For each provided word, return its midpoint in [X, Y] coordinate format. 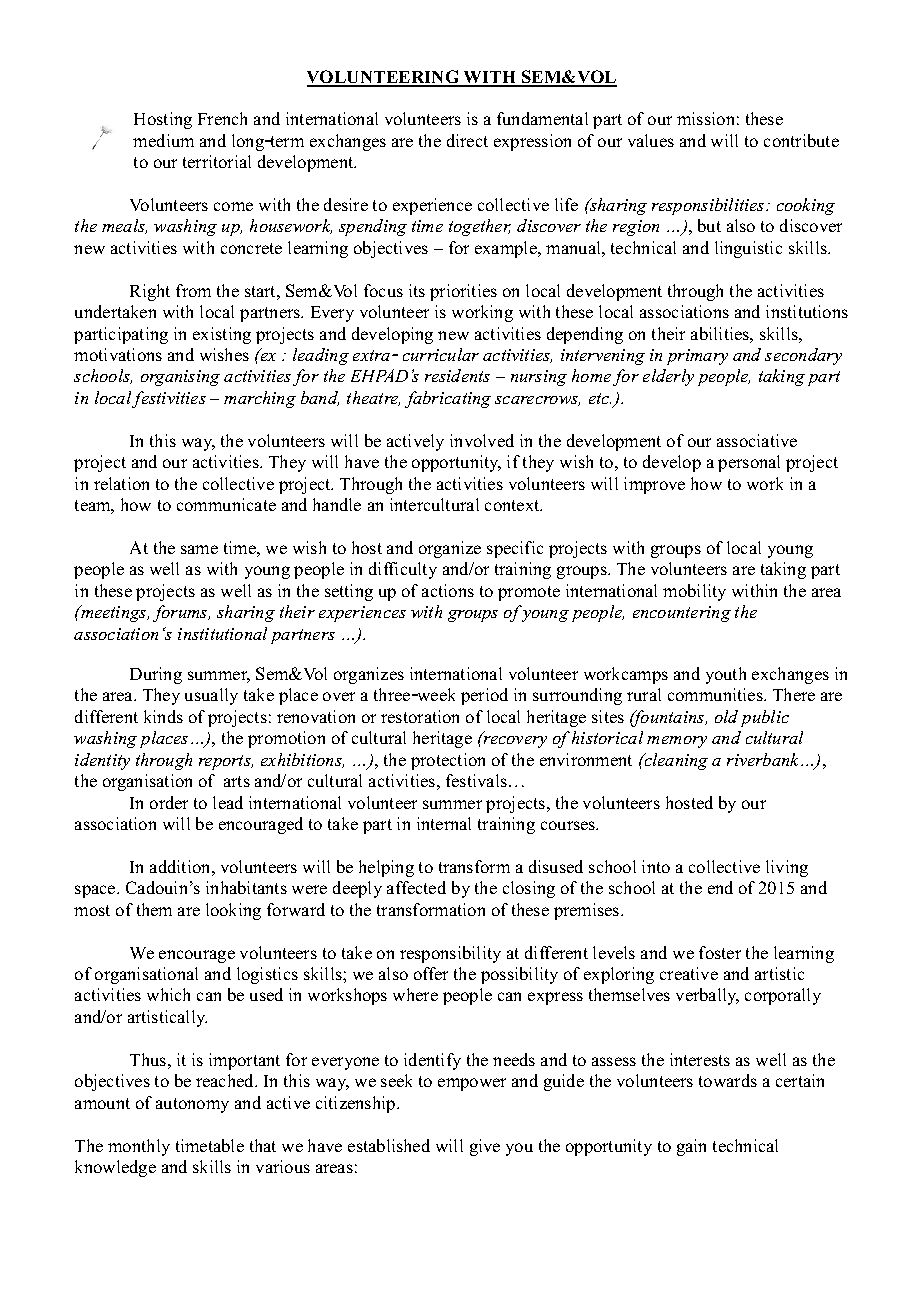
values [651, 140]
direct [467, 140]
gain [691, 1147]
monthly [139, 1147]
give [485, 1147]
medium [163, 140]
